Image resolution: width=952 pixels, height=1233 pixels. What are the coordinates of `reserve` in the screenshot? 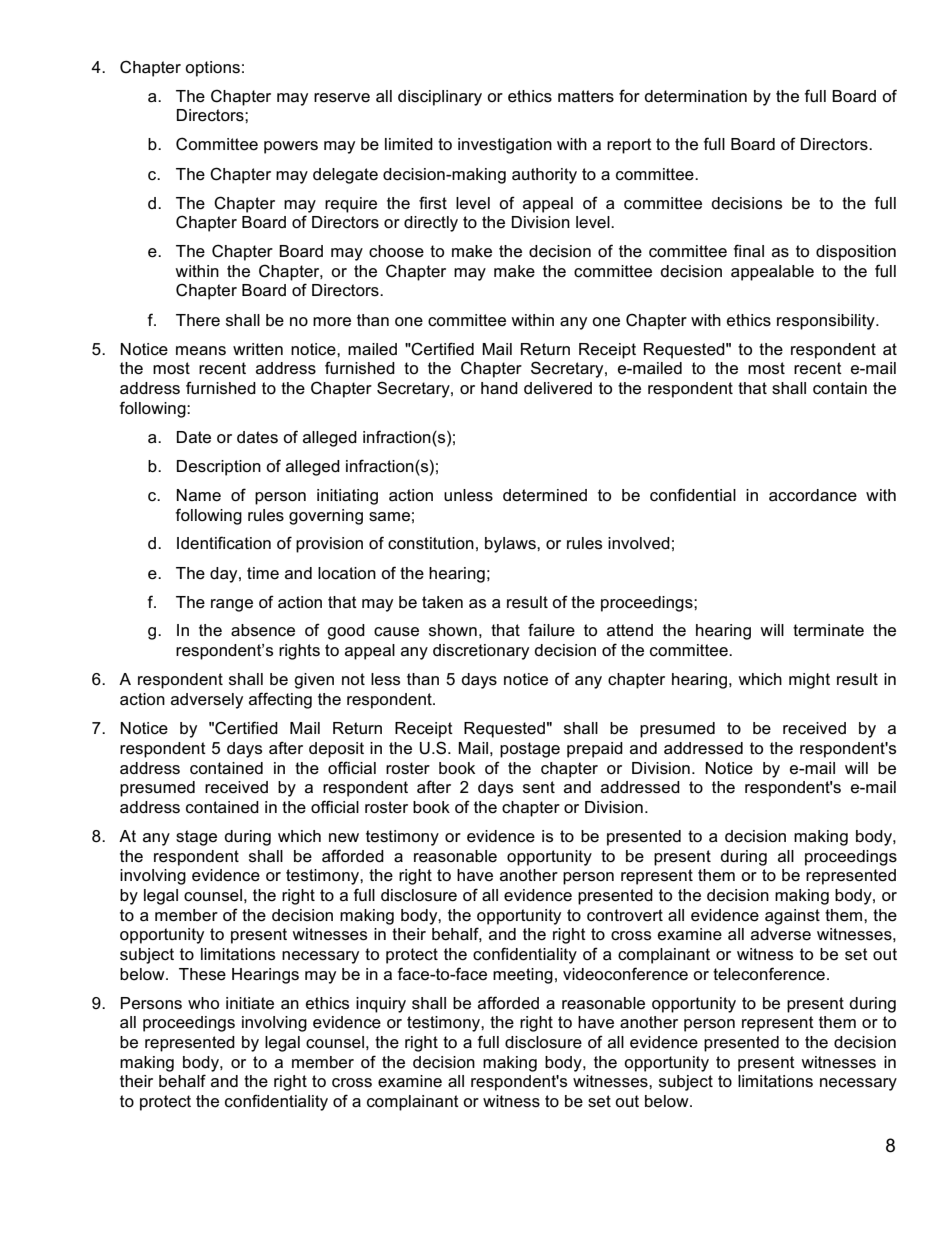 It's located at (342, 98).
